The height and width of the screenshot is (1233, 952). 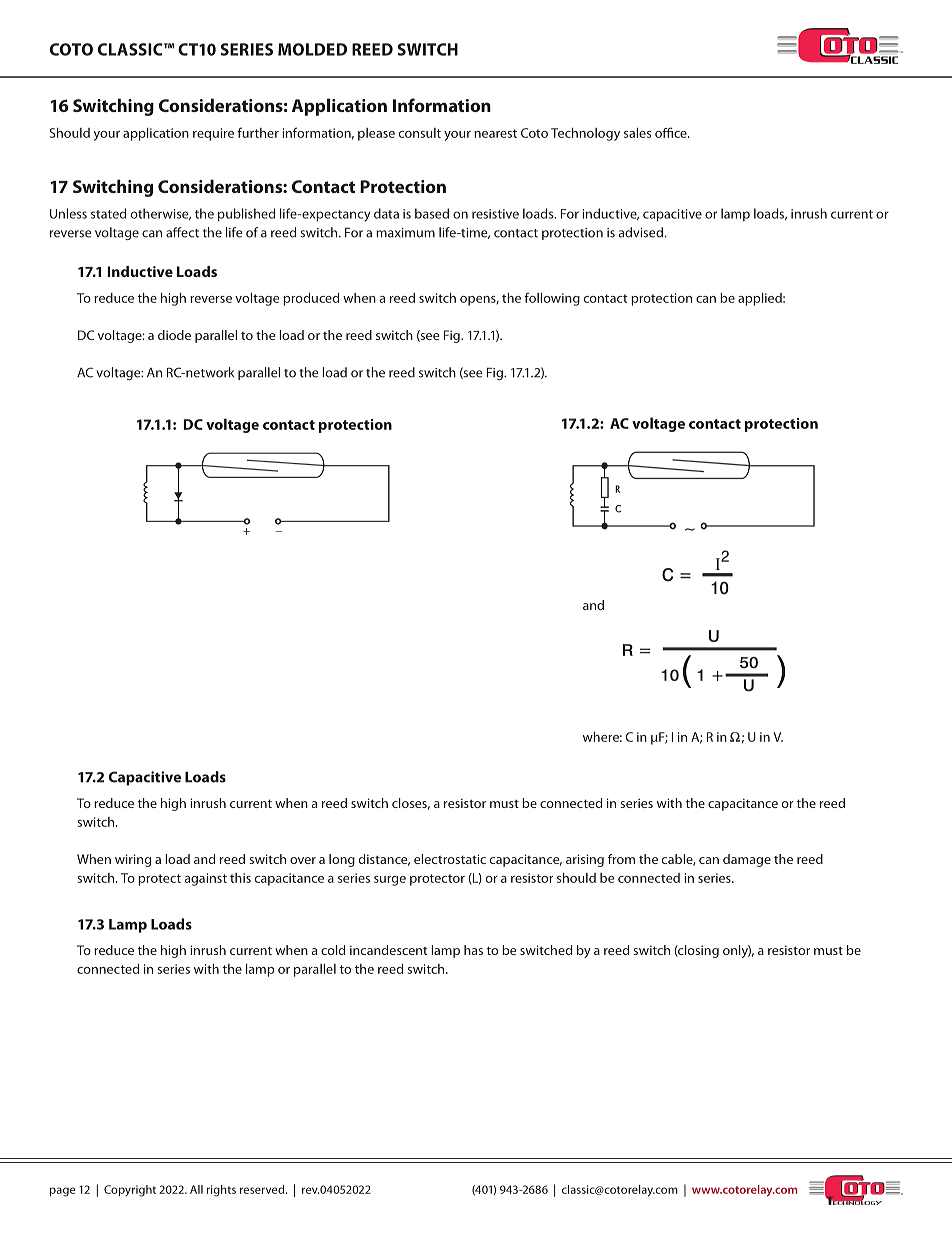 What do you see at coordinates (133, 860) in the screenshot?
I see `wiring` at bounding box center [133, 860].
